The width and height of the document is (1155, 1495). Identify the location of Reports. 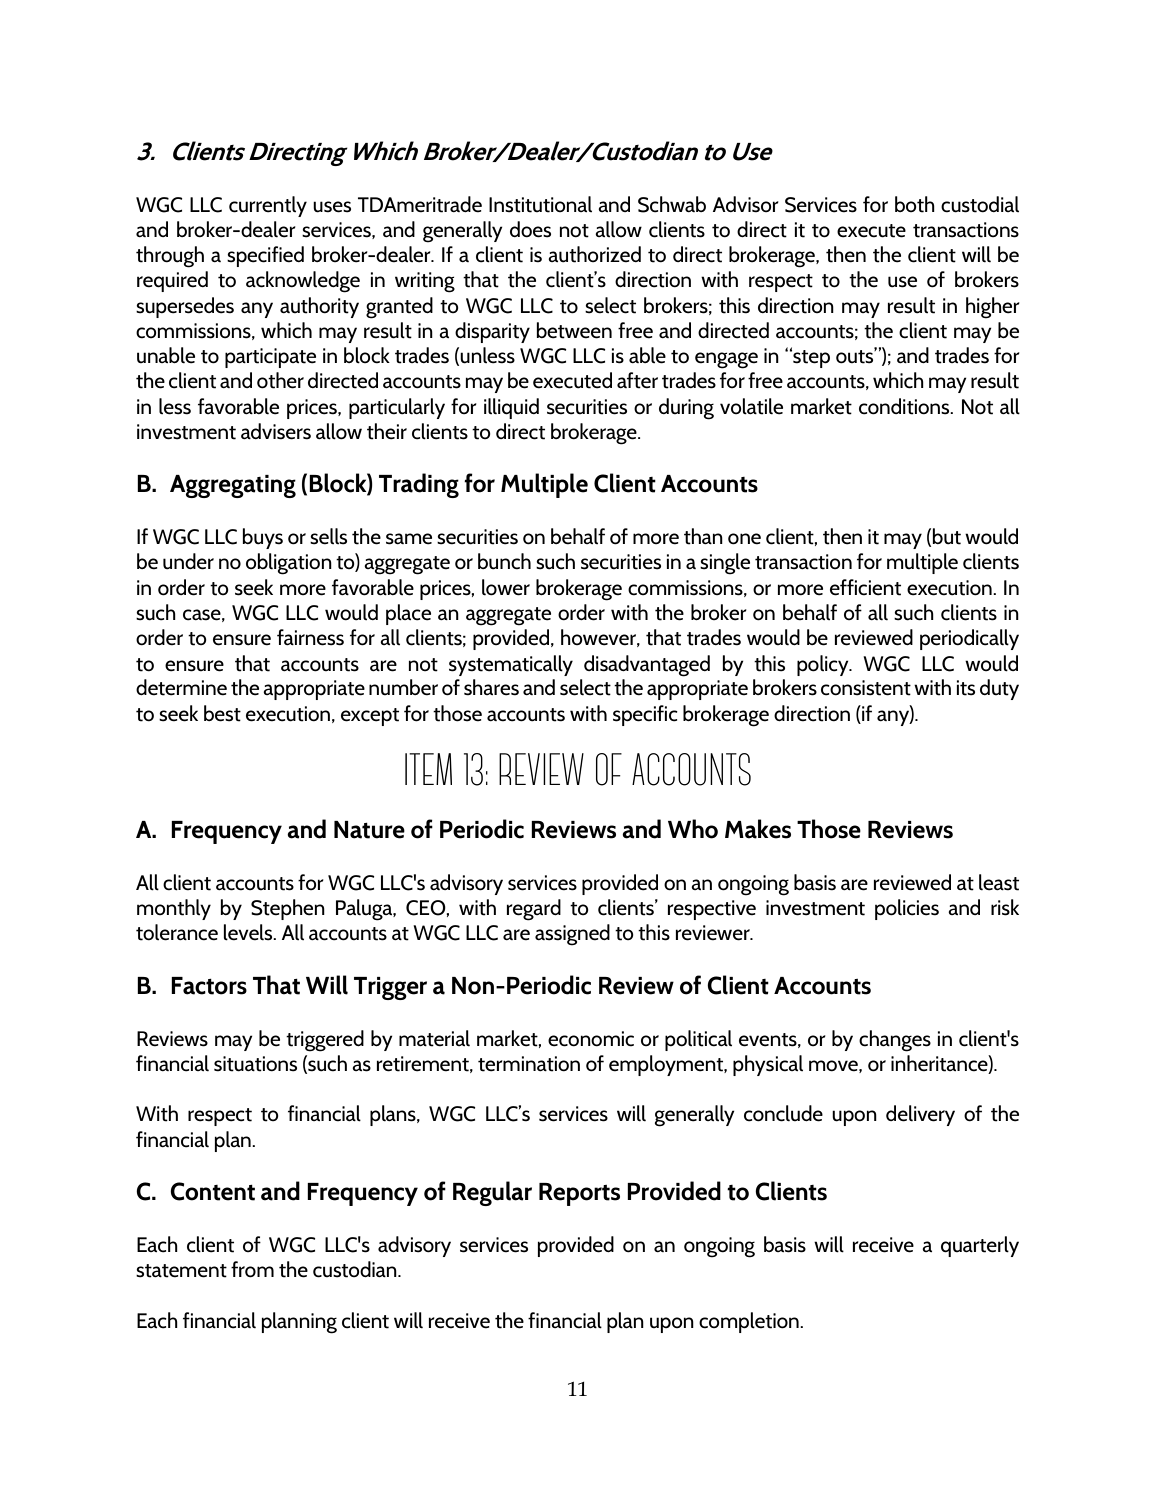
(579, 1194).
